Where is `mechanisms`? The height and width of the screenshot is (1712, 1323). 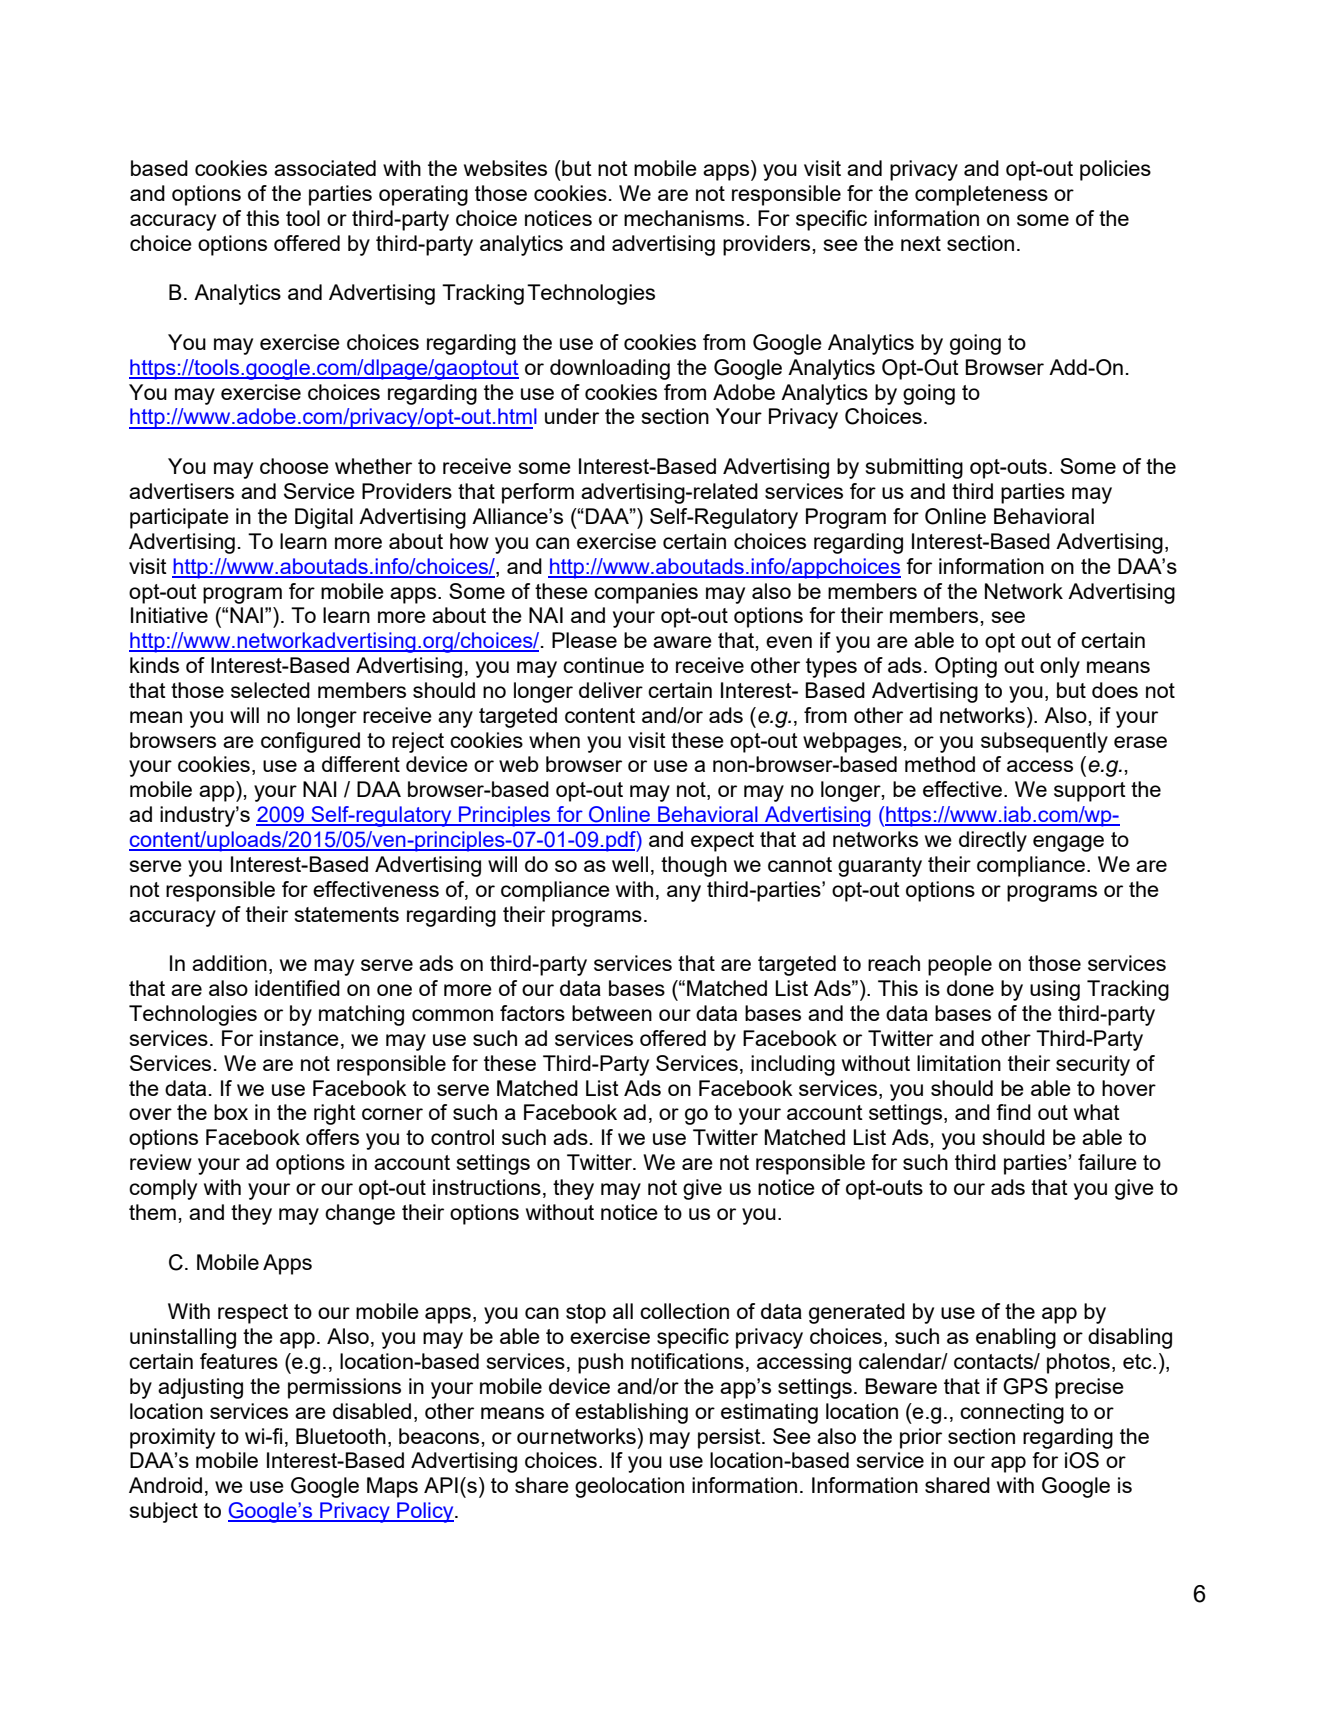
mechanisms is located at coordinates (684, 218).
